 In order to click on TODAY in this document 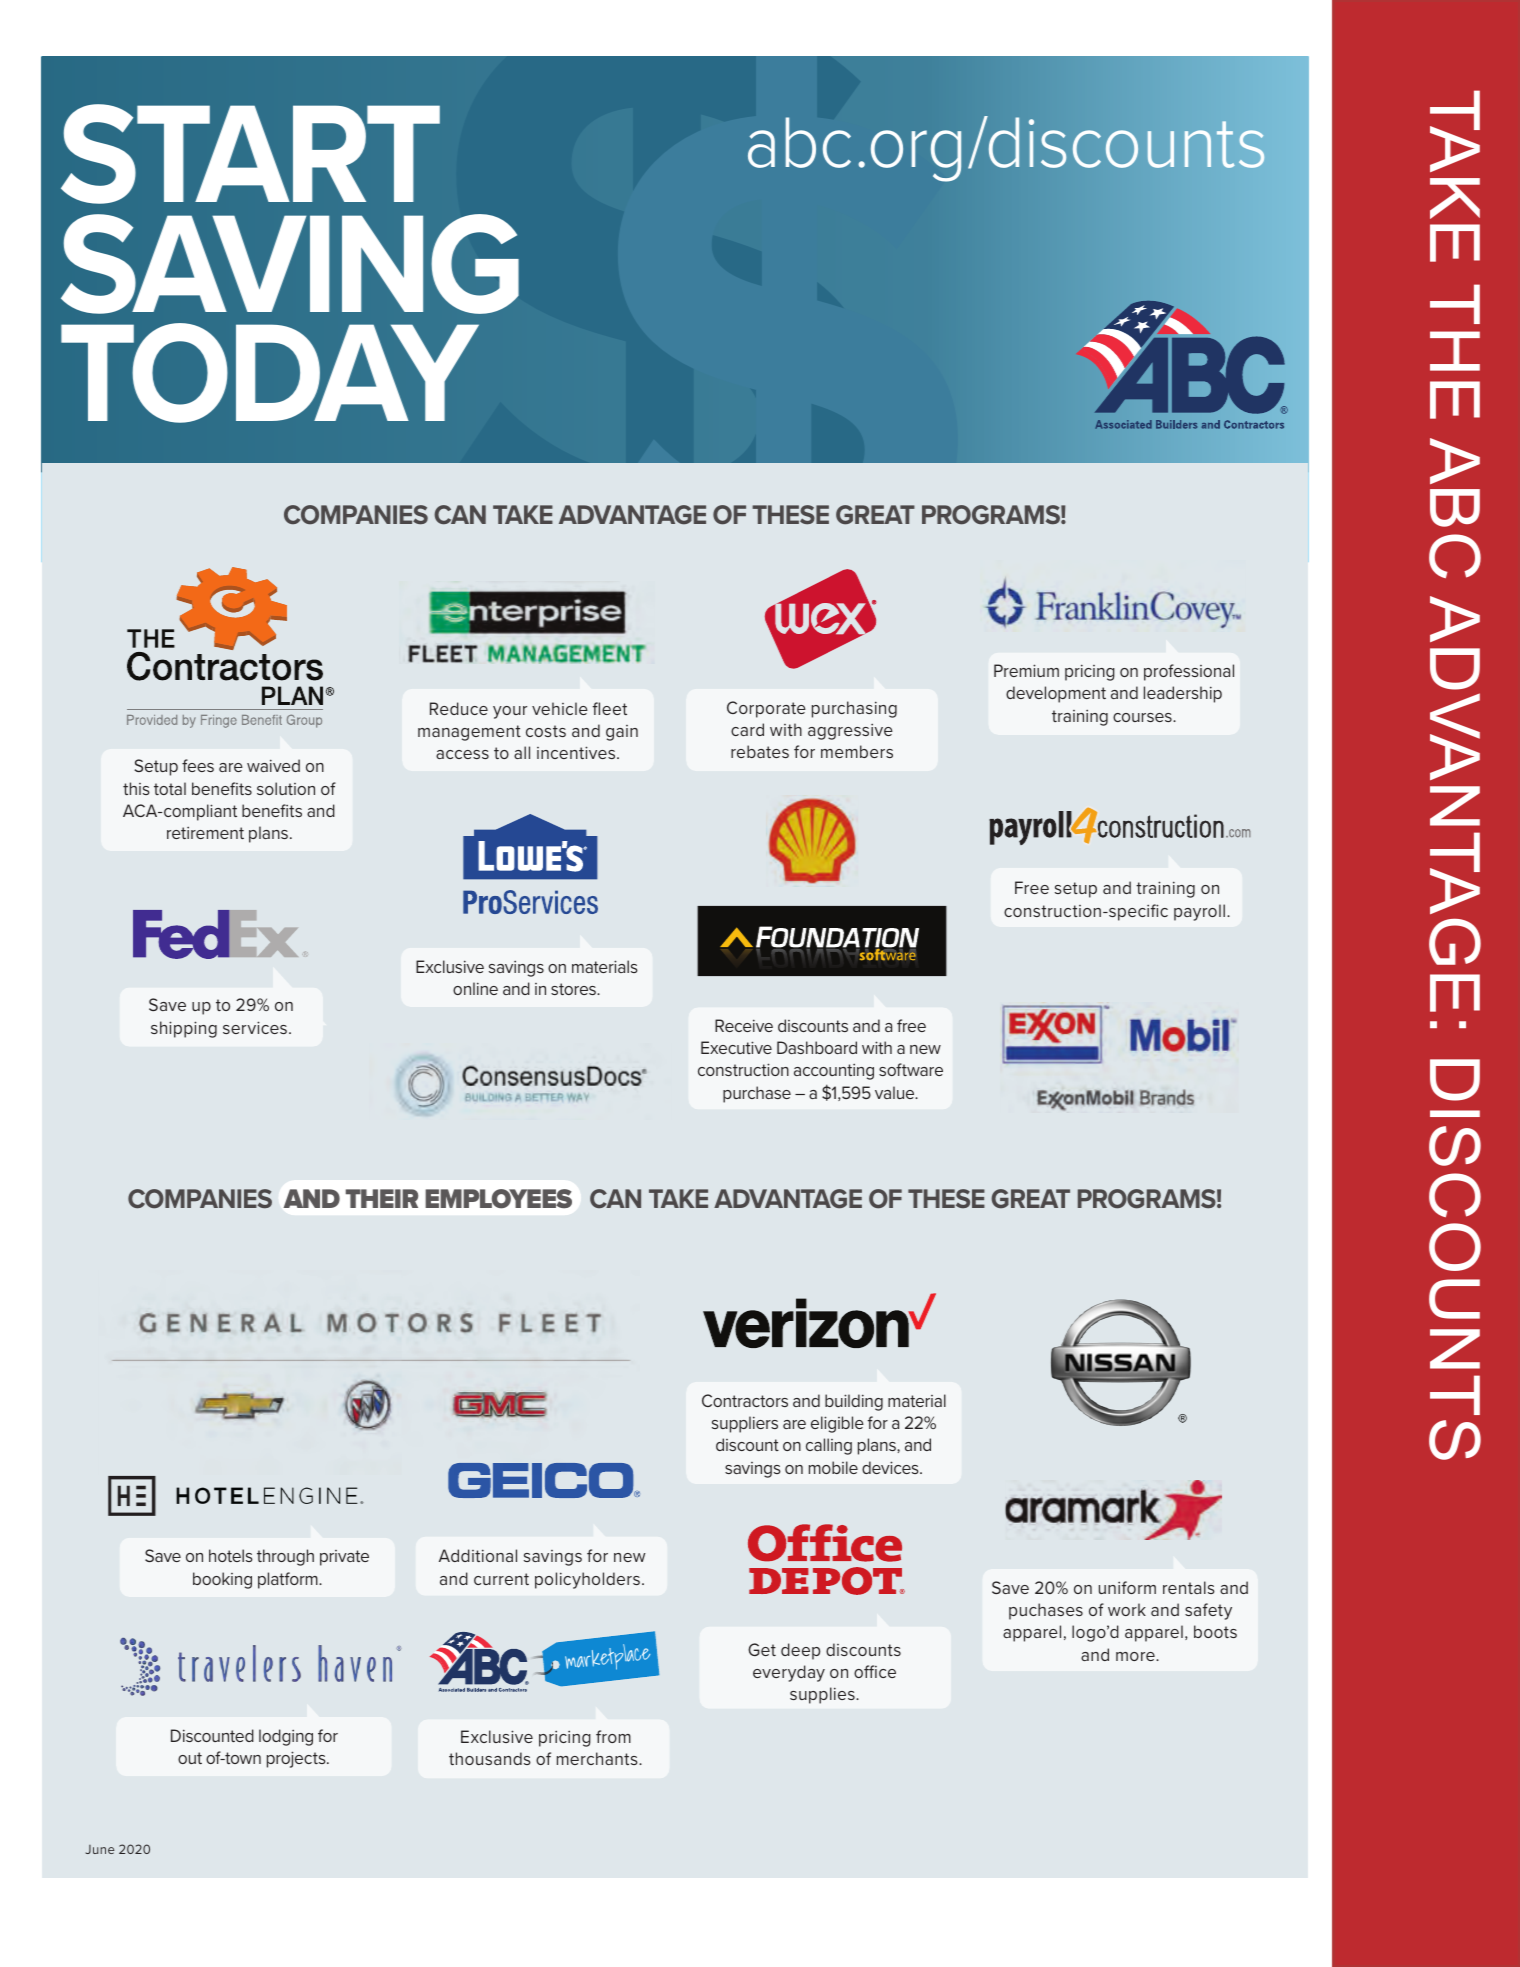, I will do `click(270, 373)`.
